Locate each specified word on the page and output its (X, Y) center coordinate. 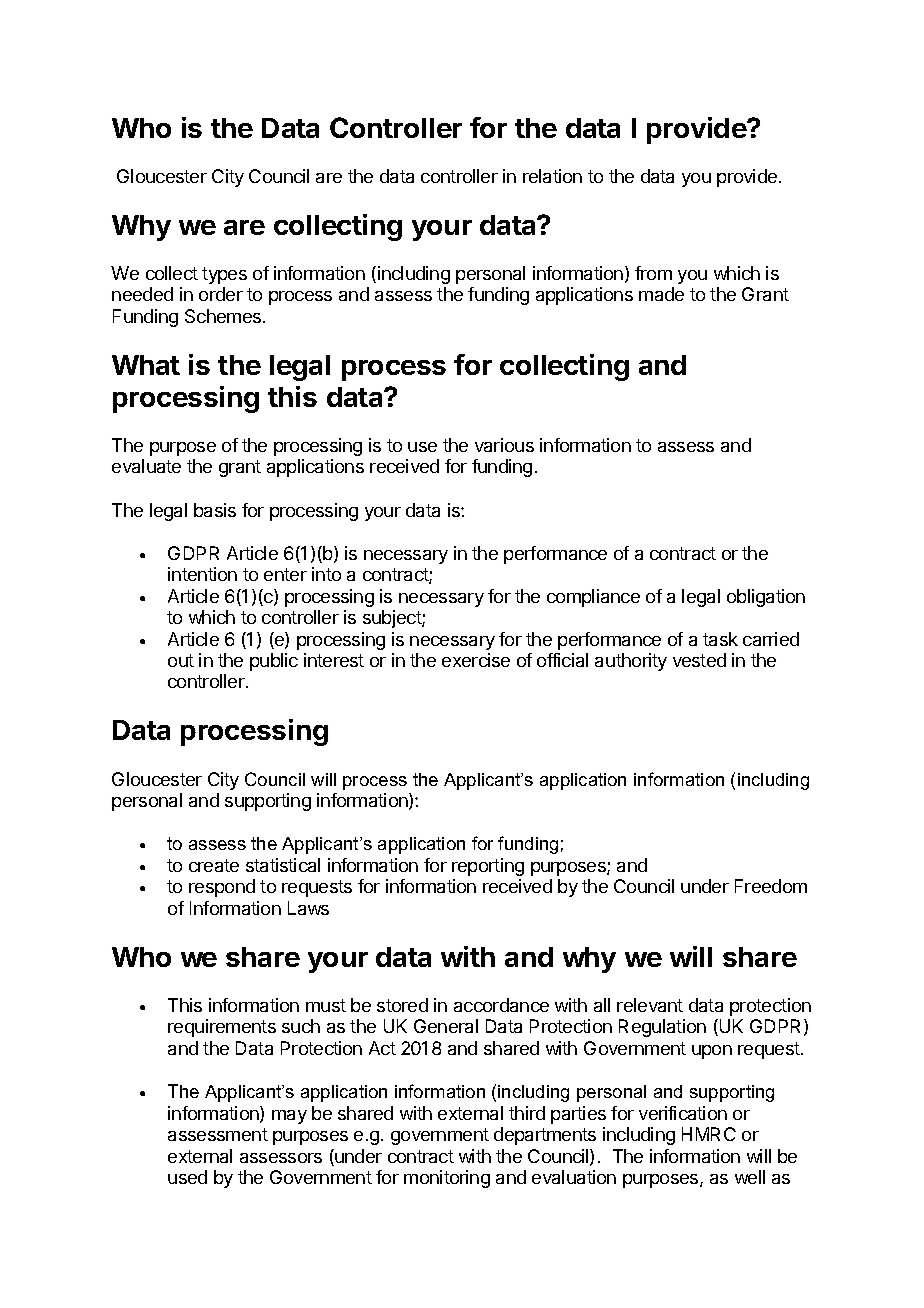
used (187, 1177)
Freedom (771, 886)
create (214, 865)
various (504, 445)
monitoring (447, 1179)
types (224, 275)
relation (552, 176)
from (653, 273)
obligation (766, 598)
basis (215, 510)
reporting (488, 867)
